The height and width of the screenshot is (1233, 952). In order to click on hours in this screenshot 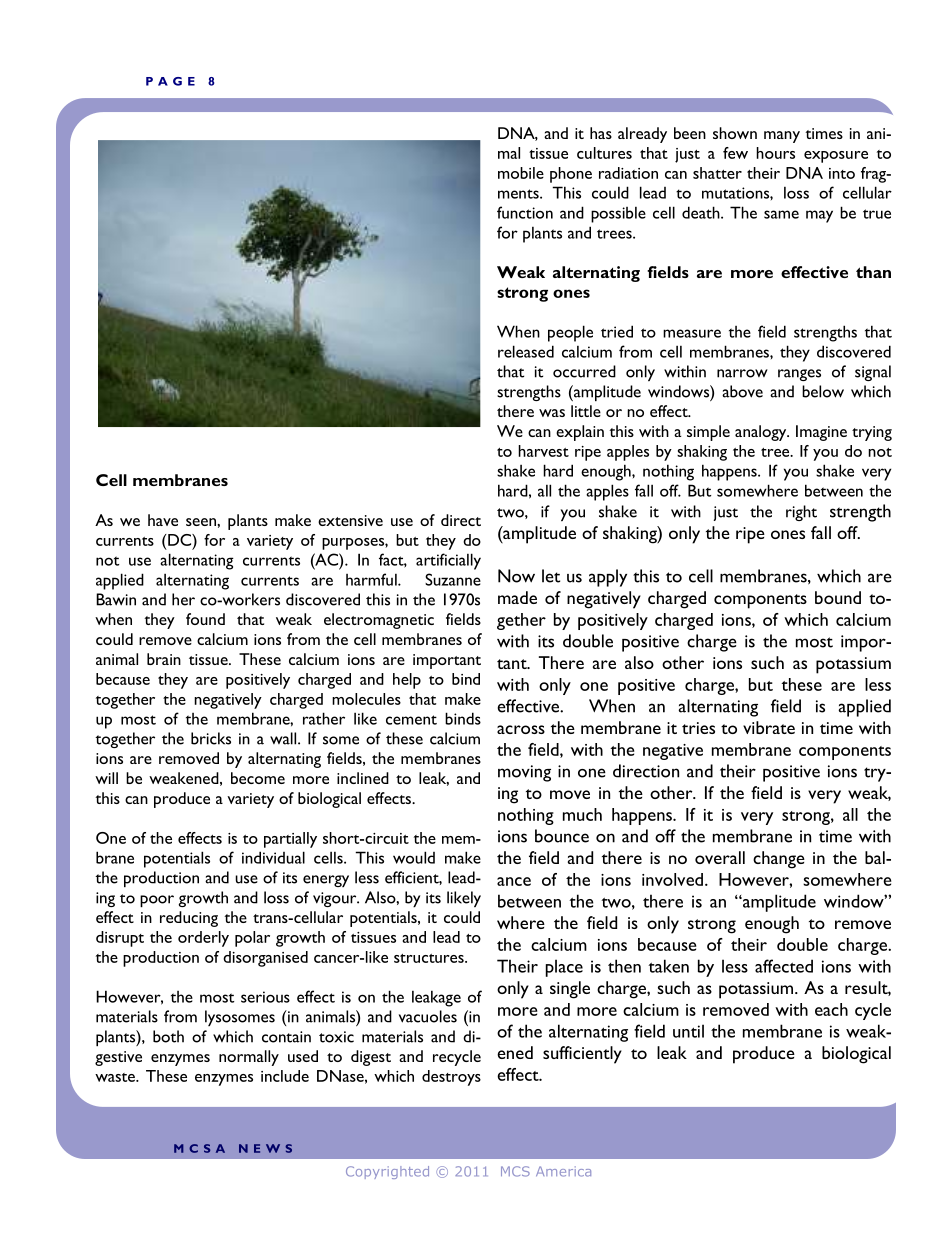, I will do `click(775, 153)`.
